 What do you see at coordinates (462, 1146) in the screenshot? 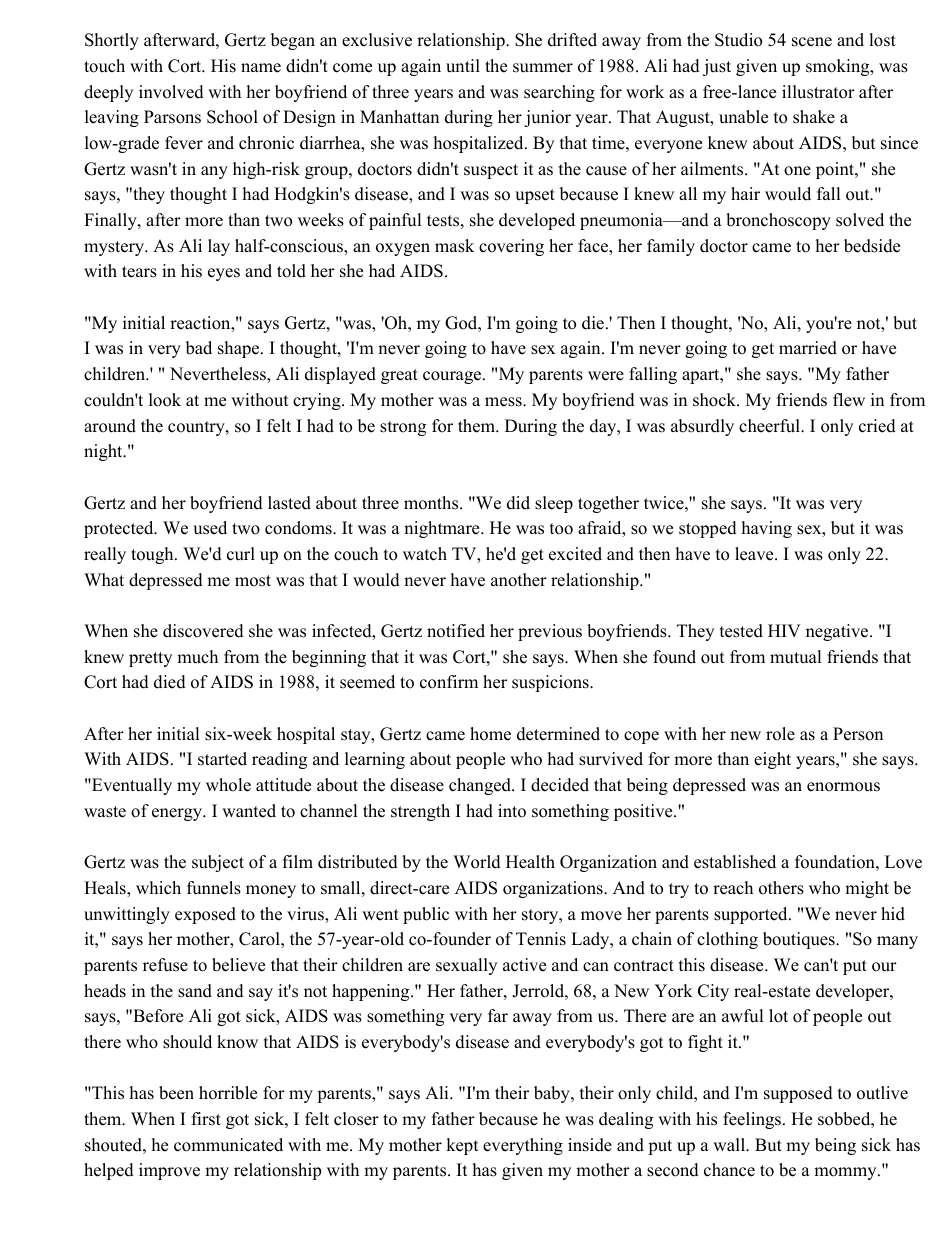
I see `kept` at bounding box center [462, 1146].
